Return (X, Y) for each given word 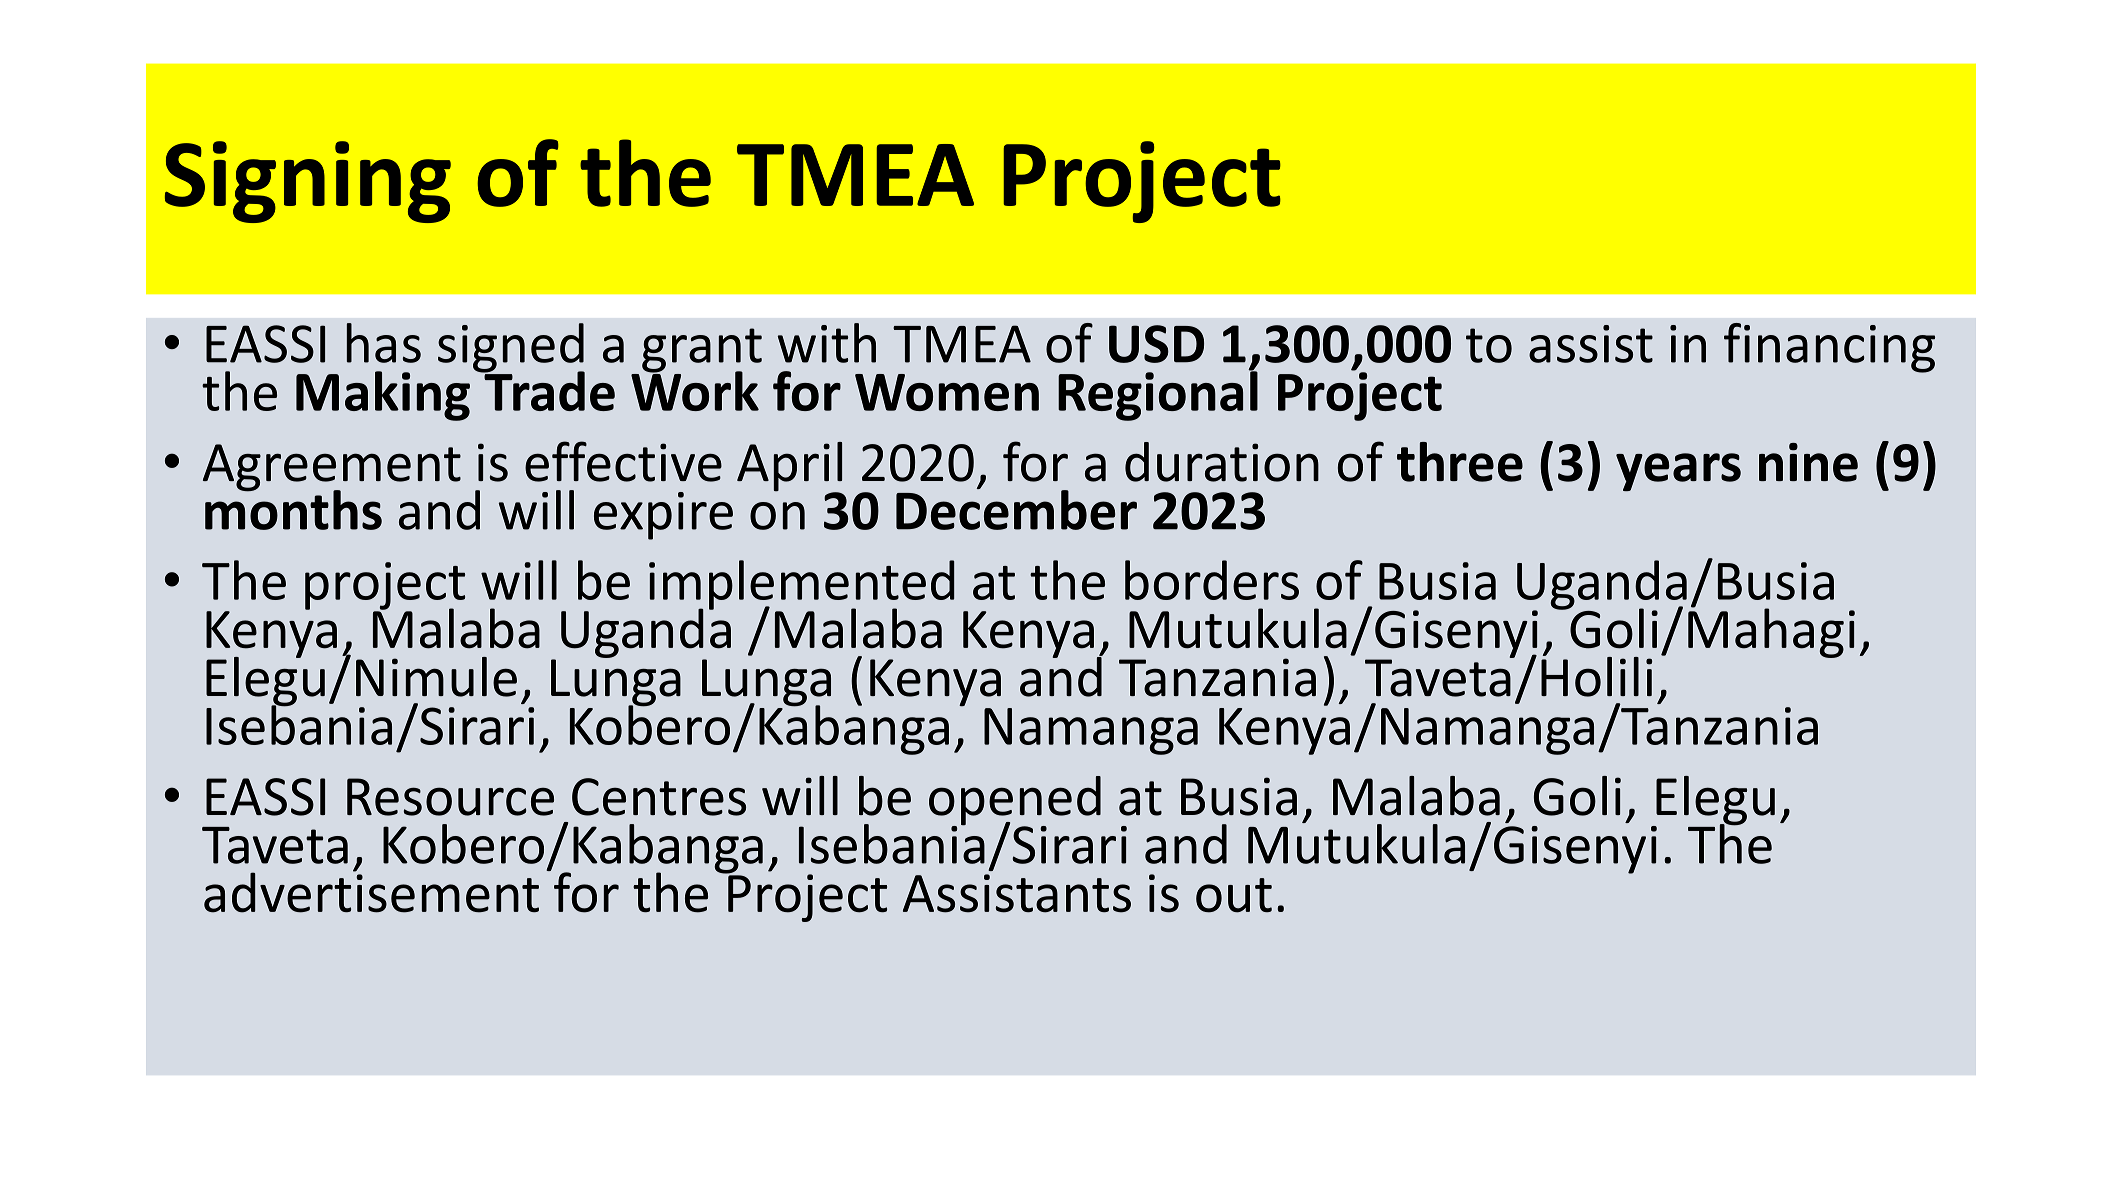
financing (1829, 348)
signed (511, 349)
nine (1808, 462)
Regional (1158, 395)
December (1016, 509)
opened (1015, 802)
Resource (450, 797)
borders (1212, 580)
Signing (308, 182)
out (1234, 895)
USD (1156, 344)
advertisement (371, 891)
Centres (659, 797)
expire (663, 516)
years (1678, 472)
